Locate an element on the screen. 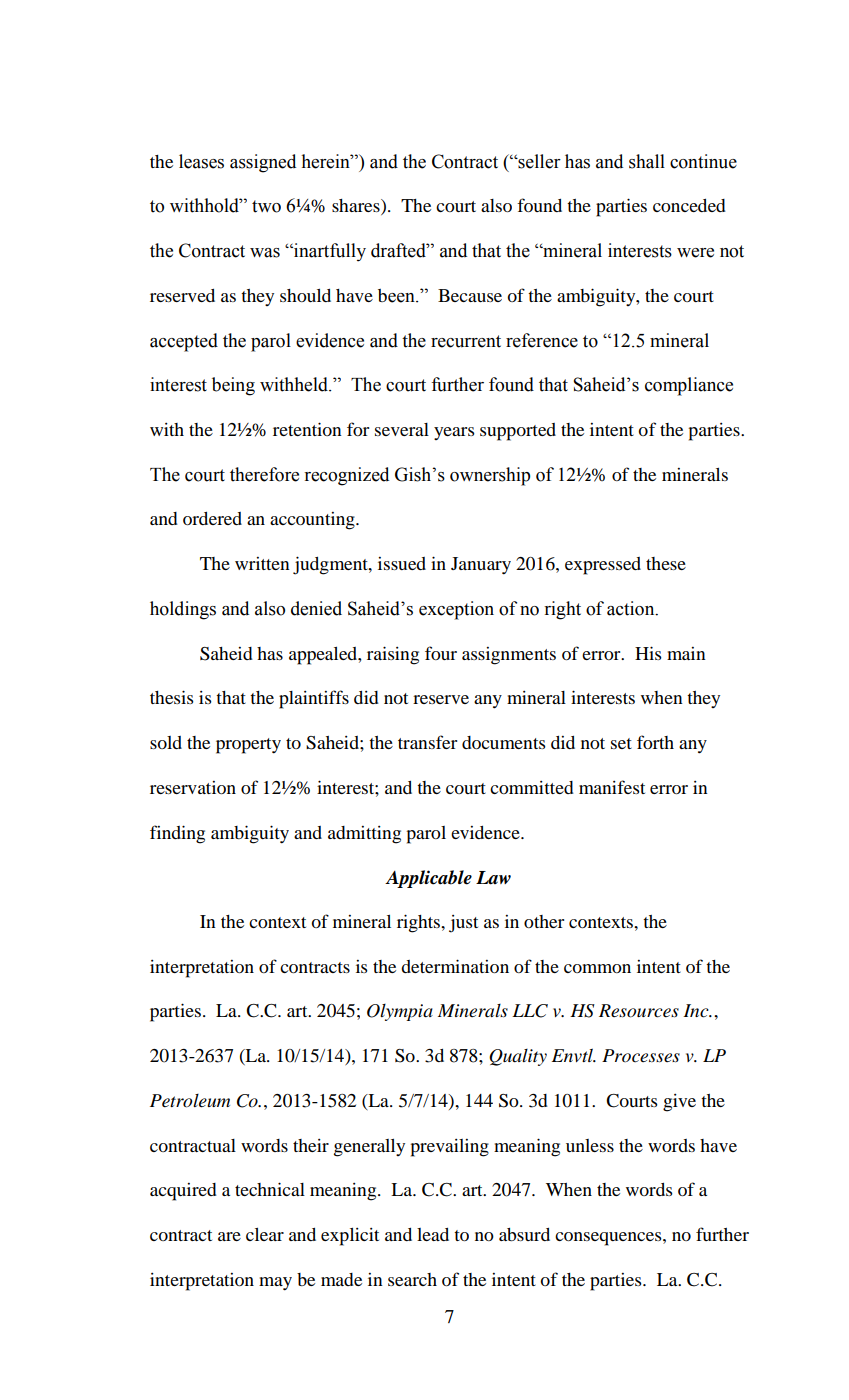 Image resolution: width=849 pixels, height=1400 pixels. clear is located at coordinates (265, 1234).
